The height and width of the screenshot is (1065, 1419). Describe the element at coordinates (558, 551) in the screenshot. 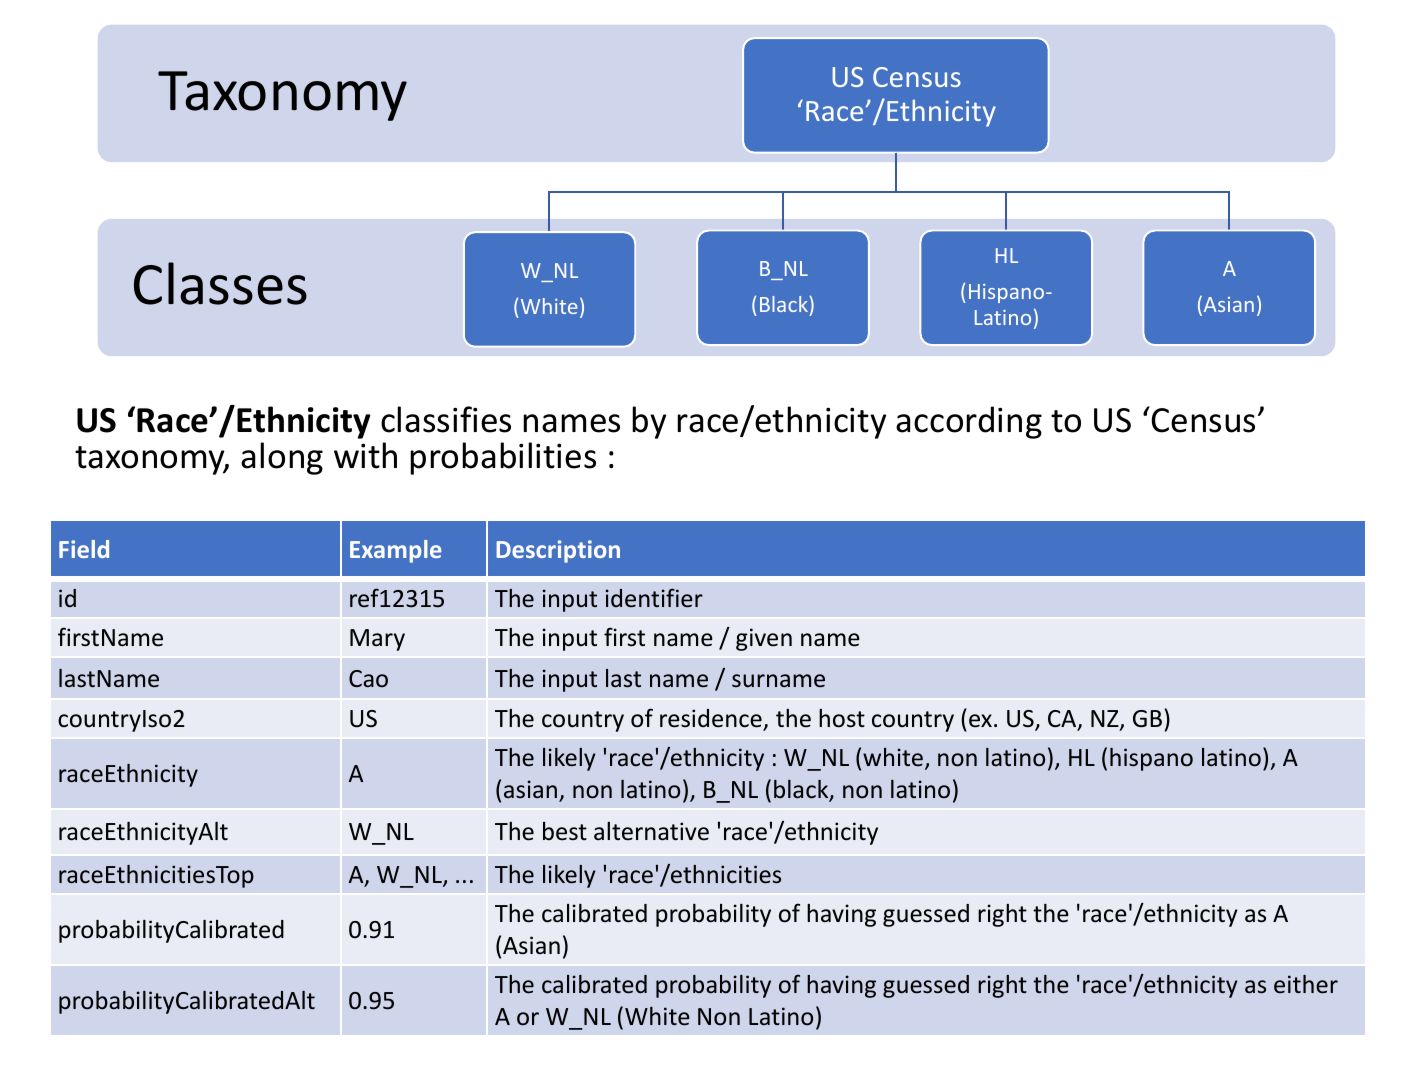

I see `Description` at that location.
